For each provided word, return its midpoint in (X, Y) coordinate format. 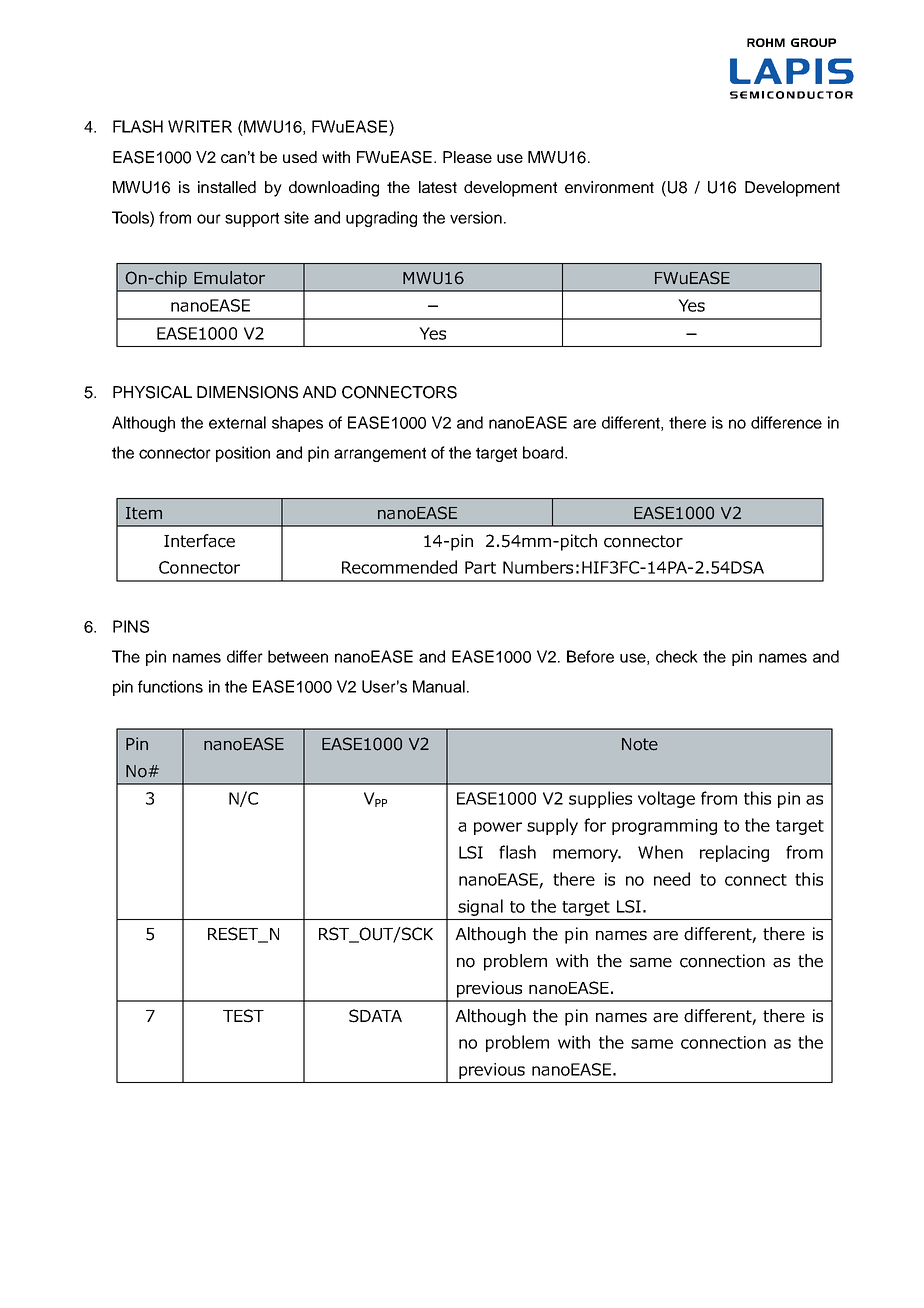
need (672, 879)
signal (480, 907)
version (476, 217)
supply (552, 826)
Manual (439, 686)
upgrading (381, 219)
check (677, 656)
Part (480, 567)
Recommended (399, 567)
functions (170, 686)
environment (609, 187)
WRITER (200, 126)
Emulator (229, 278)
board (544, 452)
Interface (199, 541)
